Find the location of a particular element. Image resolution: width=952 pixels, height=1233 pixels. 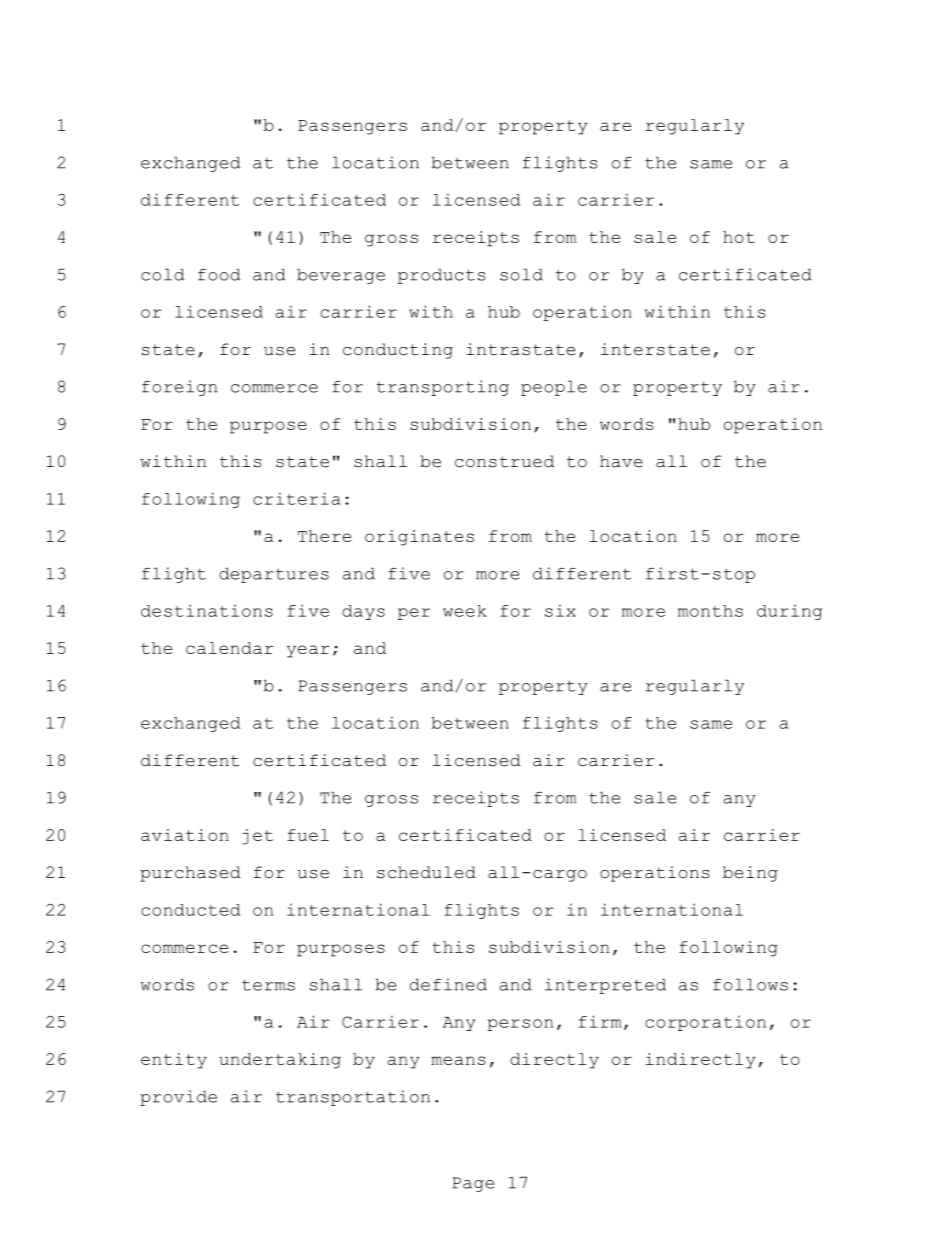

products is located at coordinates (442, 276).
